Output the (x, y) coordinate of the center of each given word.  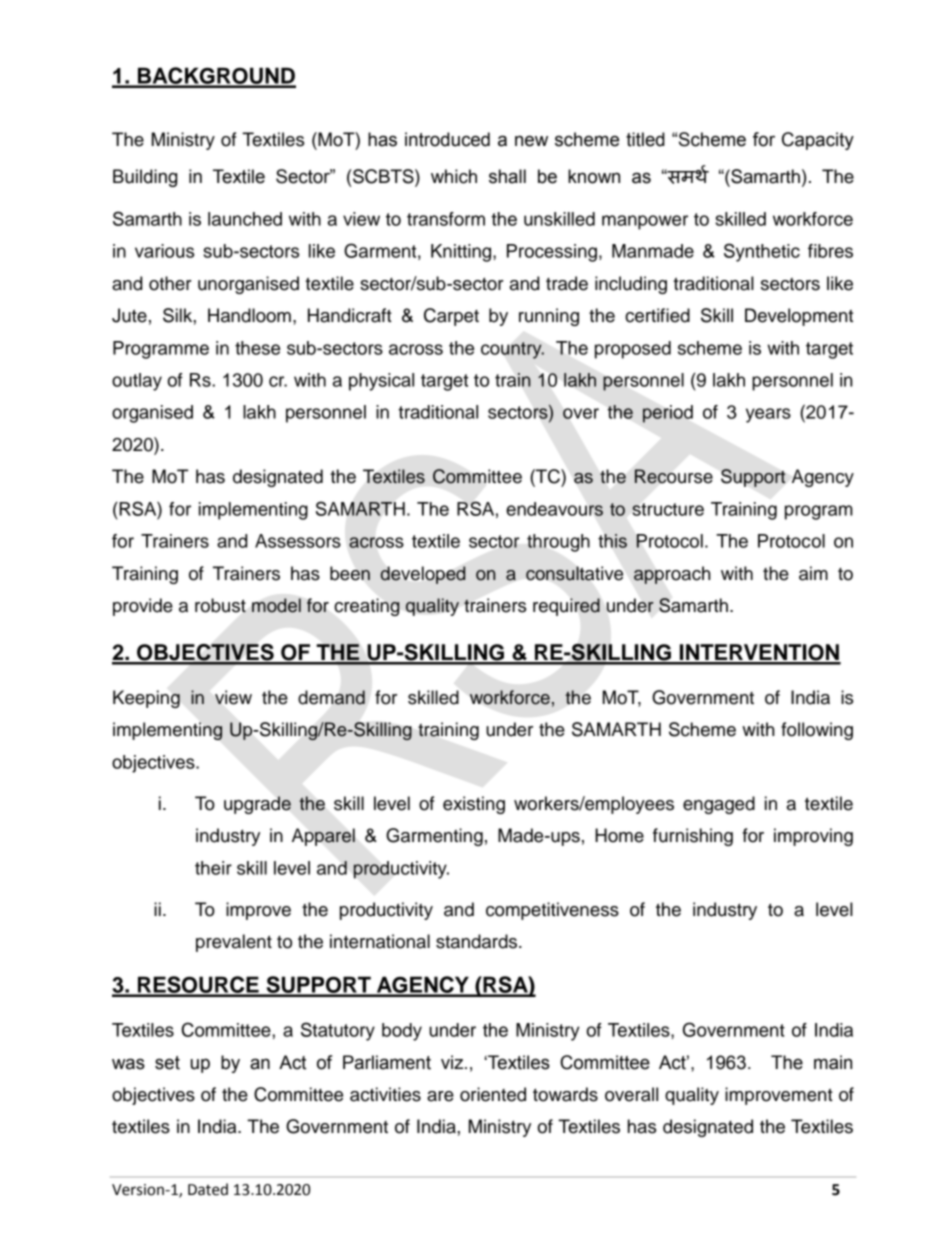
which (454, 176)
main (833, 1062)
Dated (208, 1189)
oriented (493, 1094)
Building (145, 178)
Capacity (818, 141)
